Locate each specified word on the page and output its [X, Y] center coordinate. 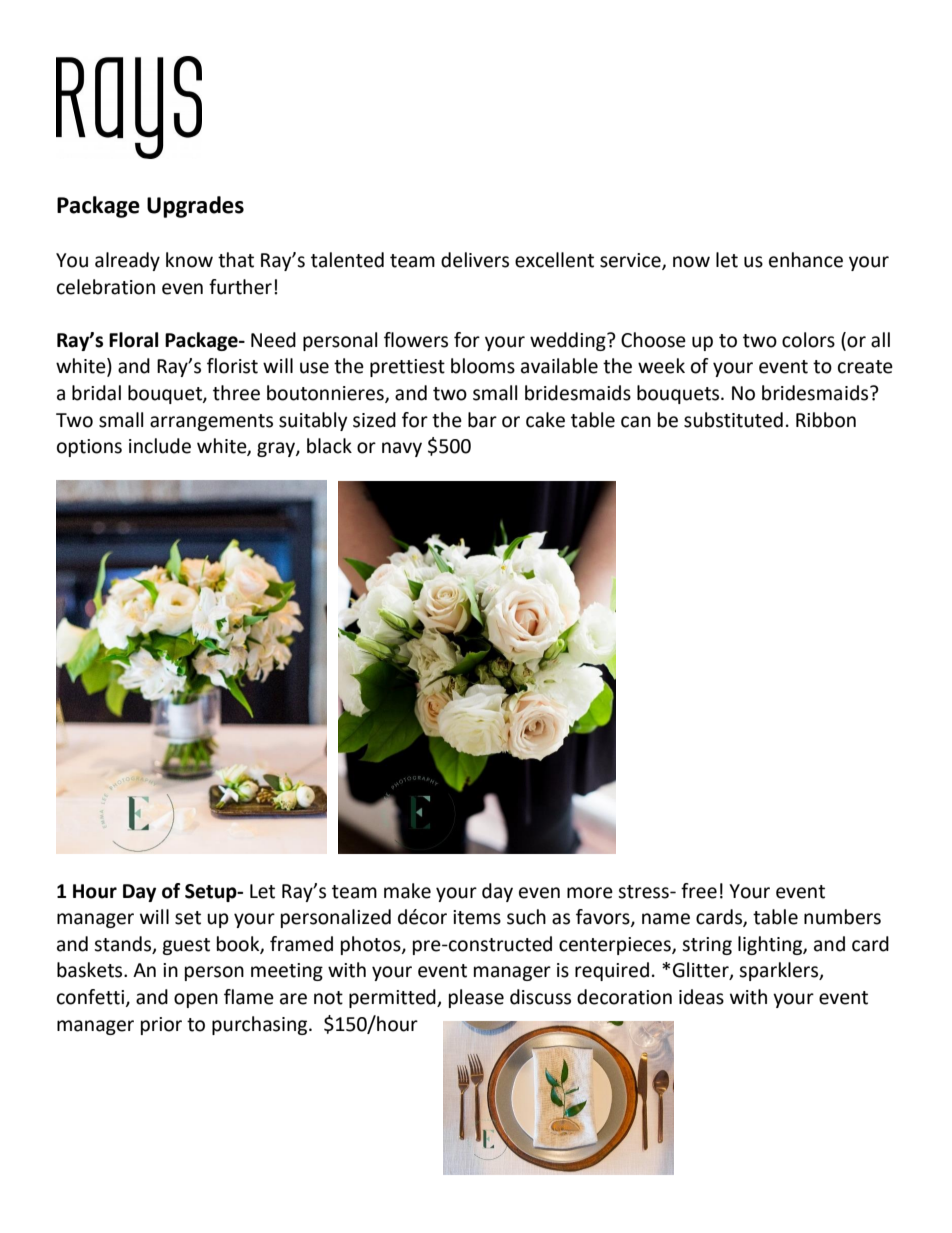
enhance [806, 260]
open [196, 1000]
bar [482, 420]
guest [186, 946]
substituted [733, 420]
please [476, 998]
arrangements [211, 422]
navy [402, 449]
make [407, 891]
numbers [842, 917]
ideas [701, 997]
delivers [475, 260]
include [160, 446]
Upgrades [195, 207]
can [636, 422]
